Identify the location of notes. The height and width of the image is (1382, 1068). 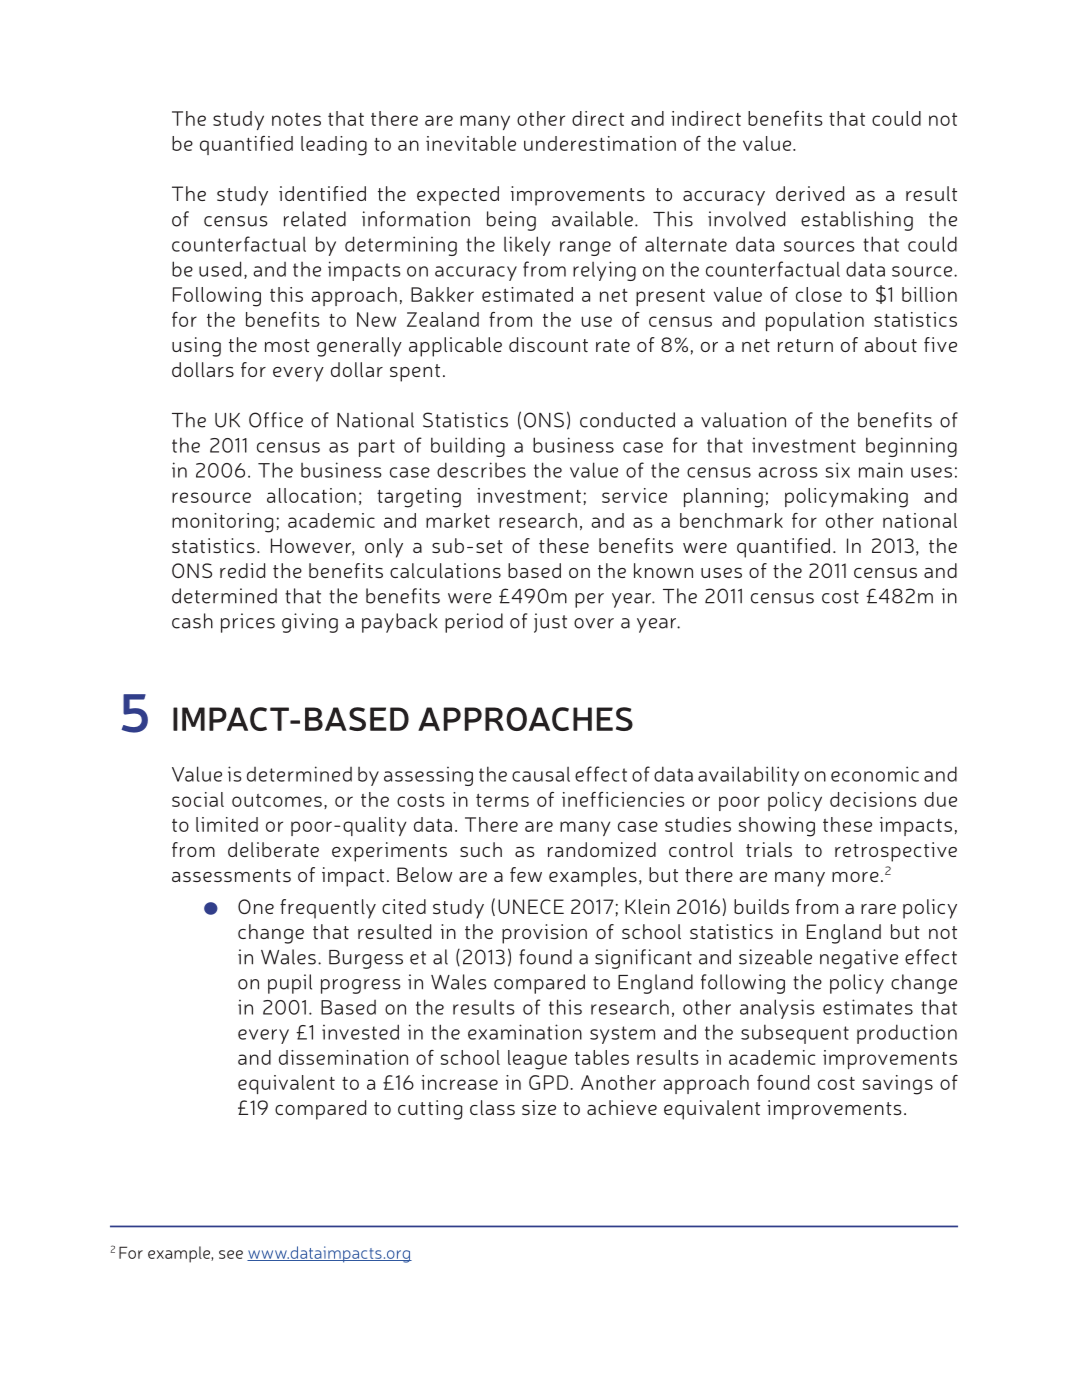
(296, 119).
